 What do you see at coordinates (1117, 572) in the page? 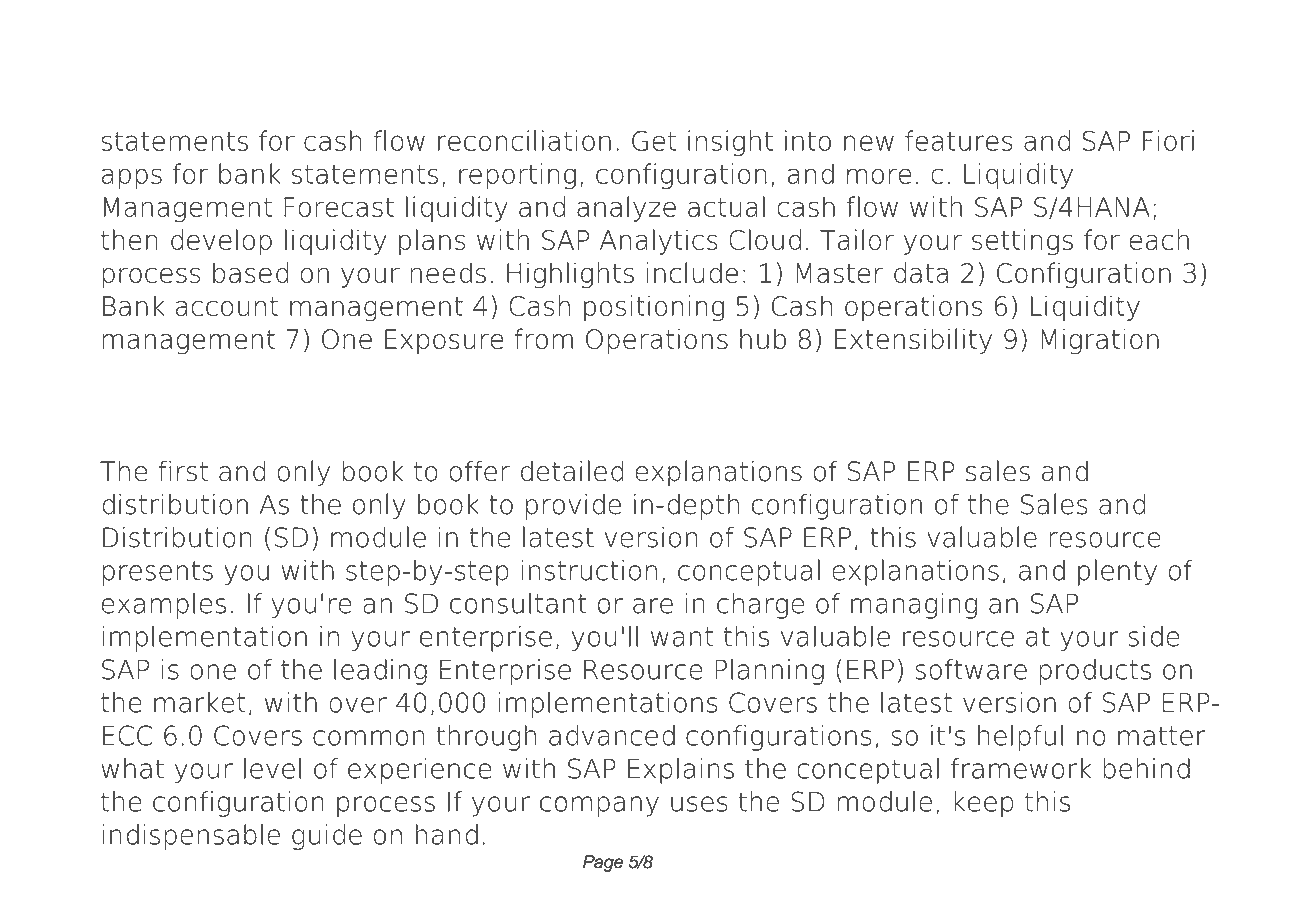
I see `plenty` at bounding box center [1117, 572].
